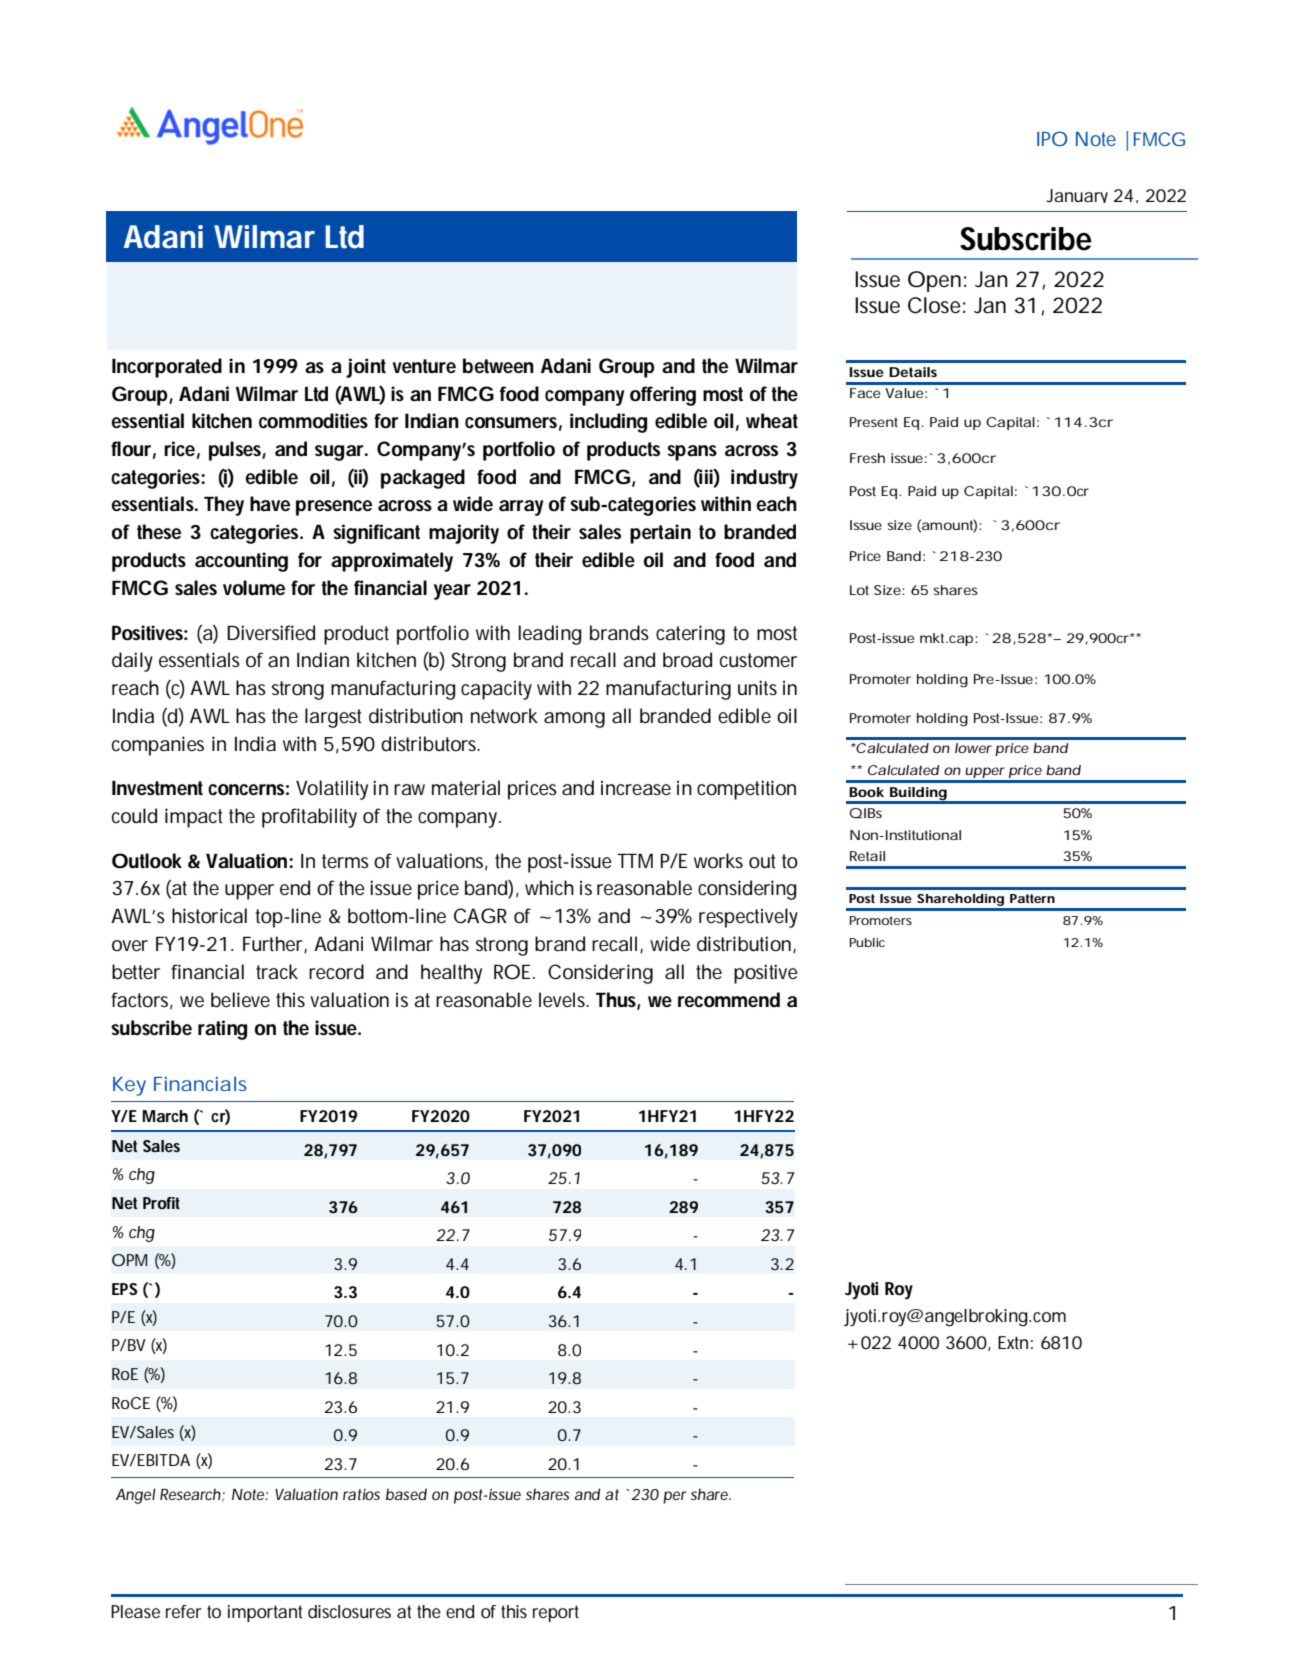 The width and height of the document is (1291, 1671). What do you see at coordinates (563, 1000) in the document?
I see `levels` at bounding box center [563, 1000].
